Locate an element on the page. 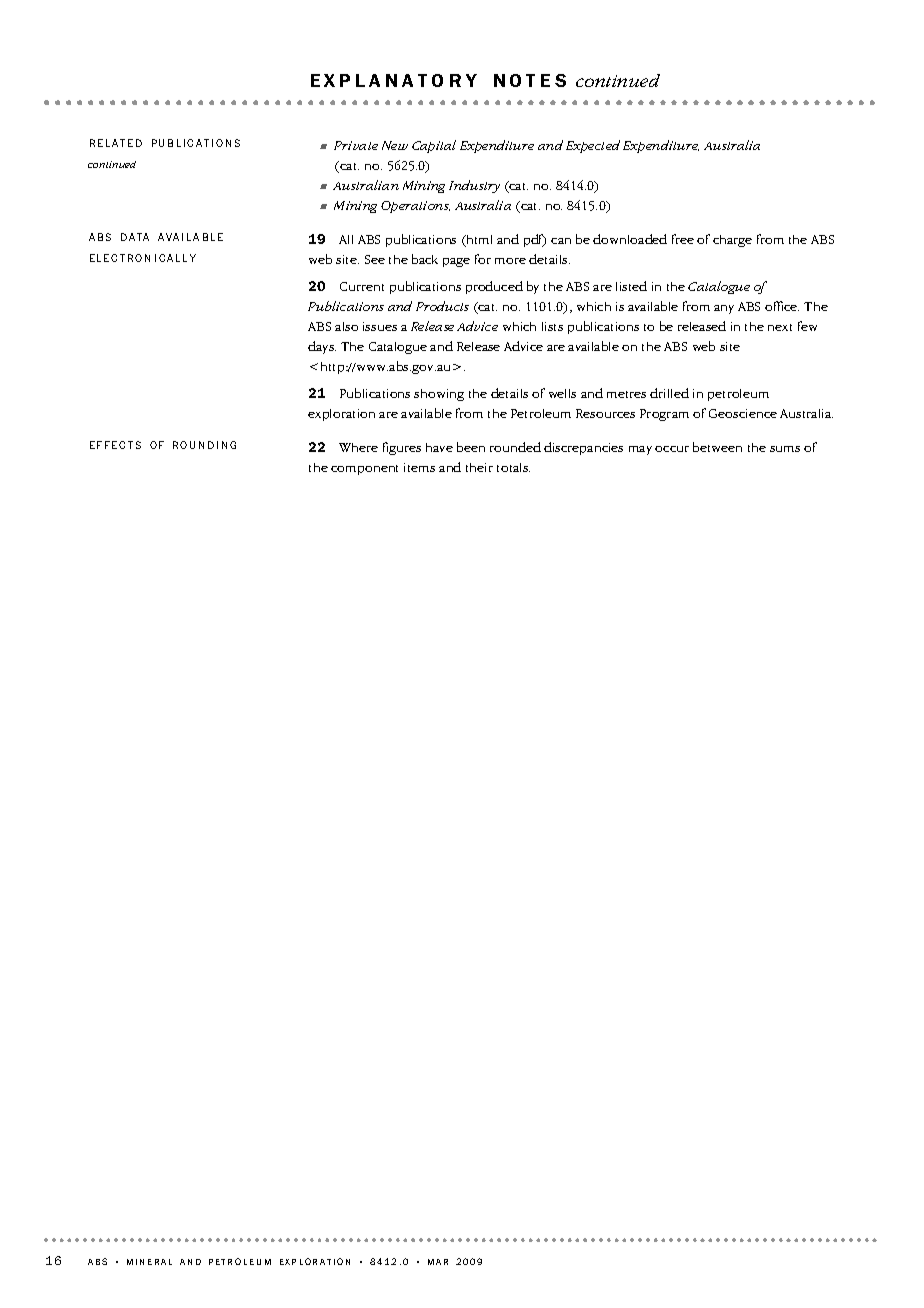 The height and width of the page is (1308, 924). New is located at coordinates (395, 145).
